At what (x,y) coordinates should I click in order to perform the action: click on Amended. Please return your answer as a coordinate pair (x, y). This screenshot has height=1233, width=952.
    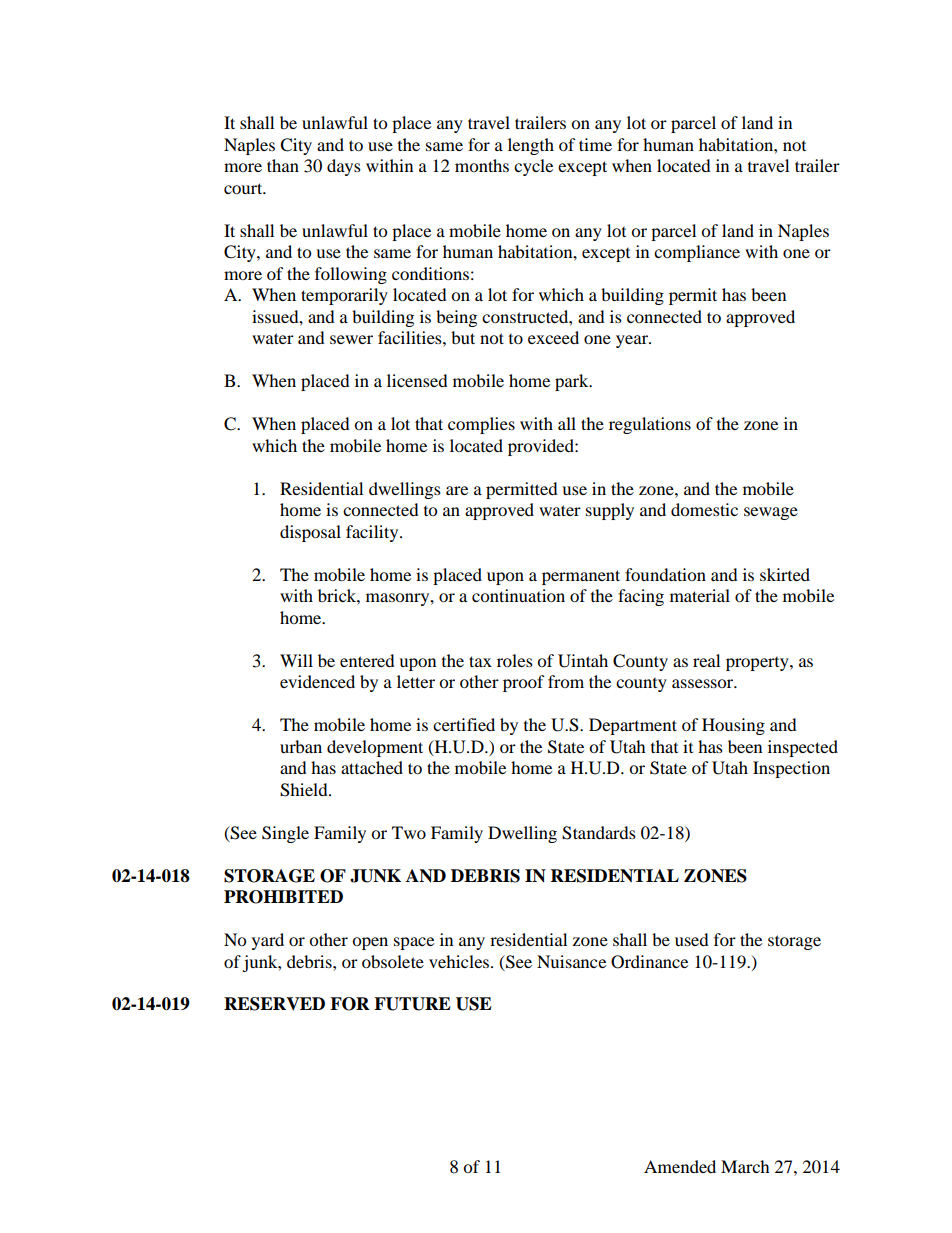
    Looking at the image, I should click on (680, 1166).
